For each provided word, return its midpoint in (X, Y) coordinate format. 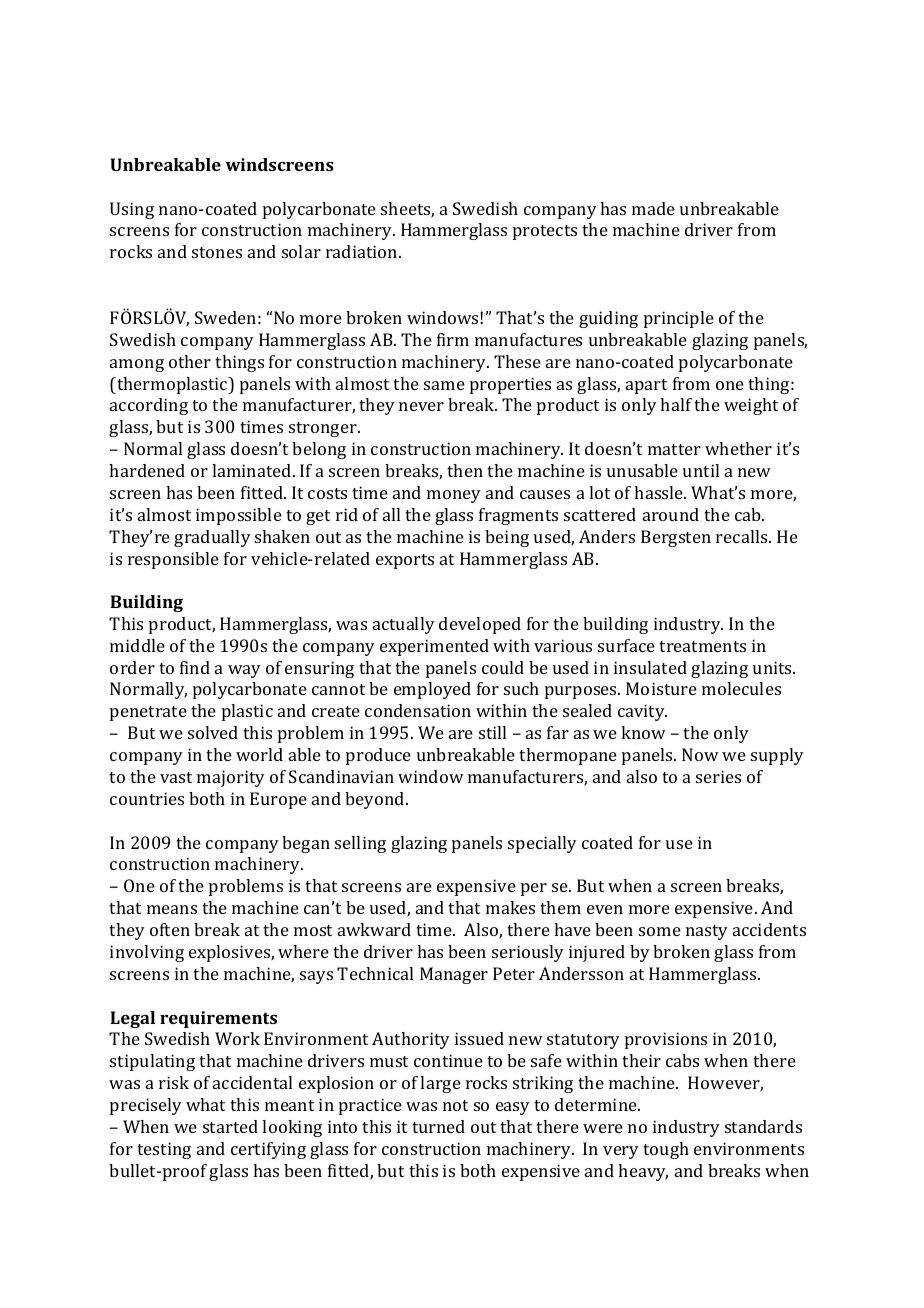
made (653, 208)
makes (510, 907)
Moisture (661, 688)
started (230, 1126)
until (701, 470)
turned (438, 1126)
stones (217, 252)
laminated (253, 470)
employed (432, 690)
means (172, 909)
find (195, 667)
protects (545, 232)
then (465, 470)
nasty (707, 932)
